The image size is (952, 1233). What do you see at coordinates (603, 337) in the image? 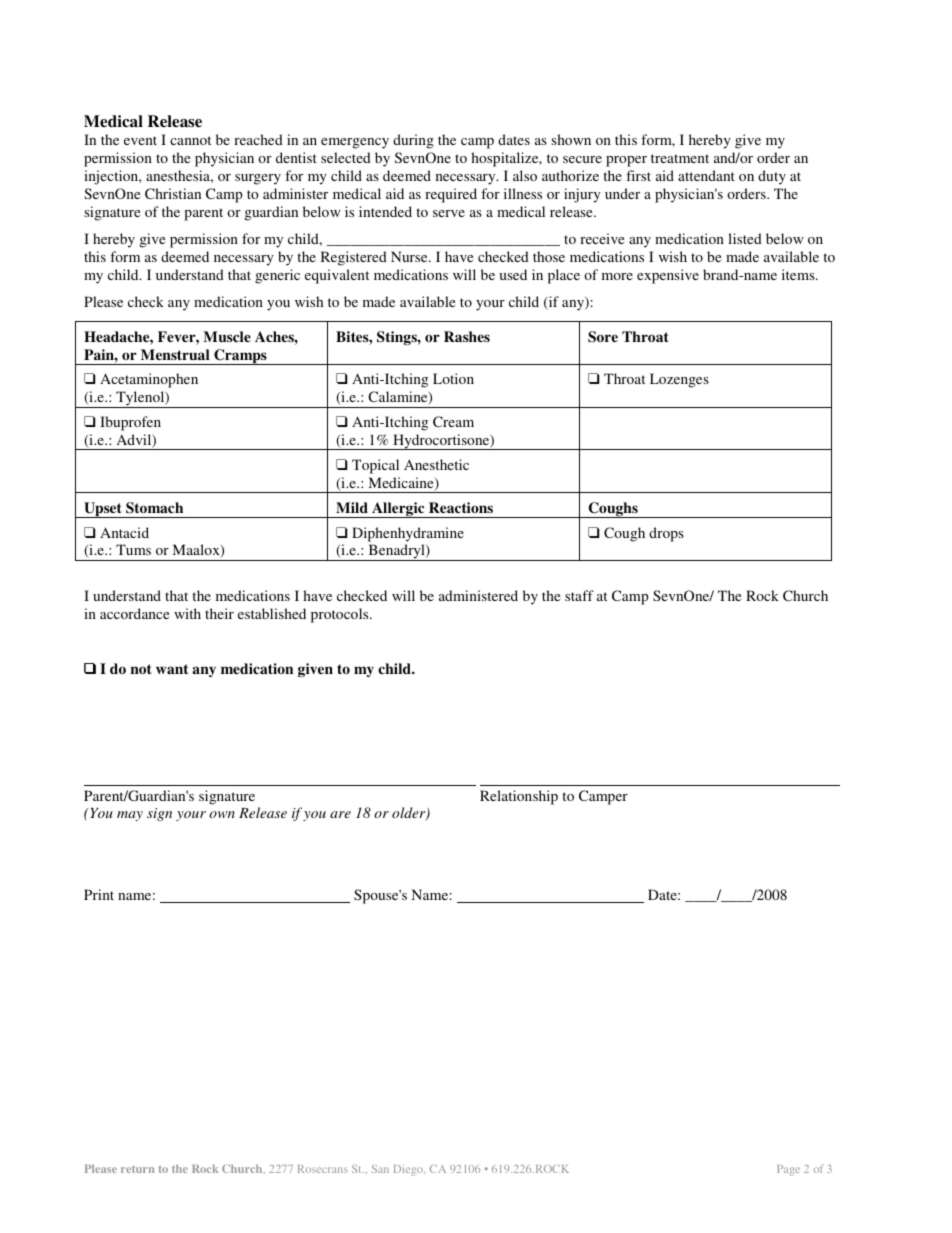
I see `Sore` at bounding box center [603, 337].
